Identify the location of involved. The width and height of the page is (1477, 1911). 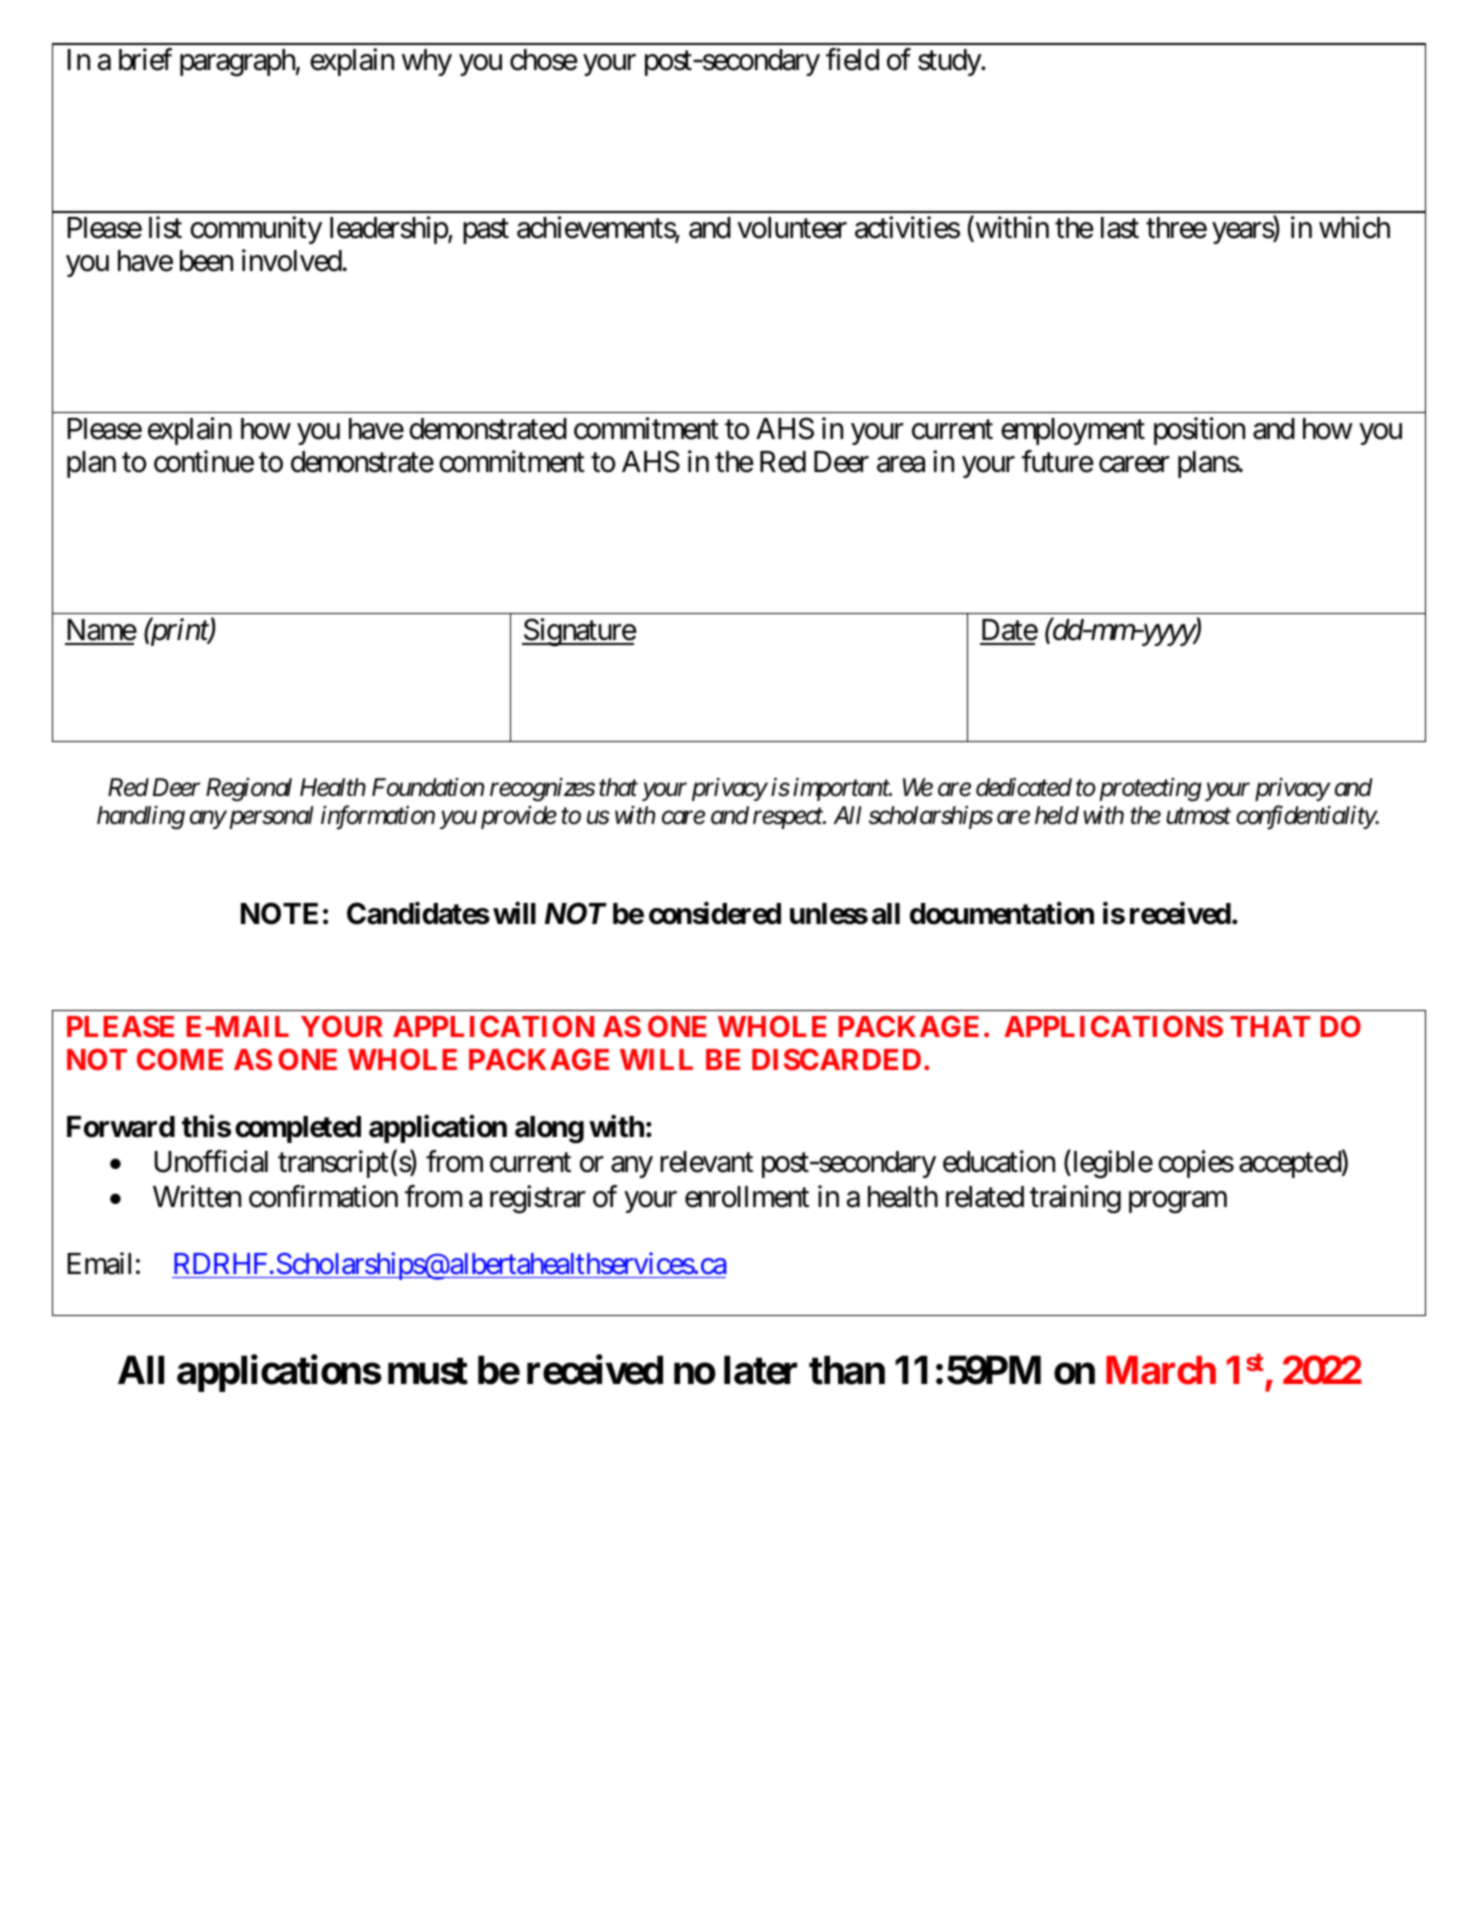
(292, 260).
